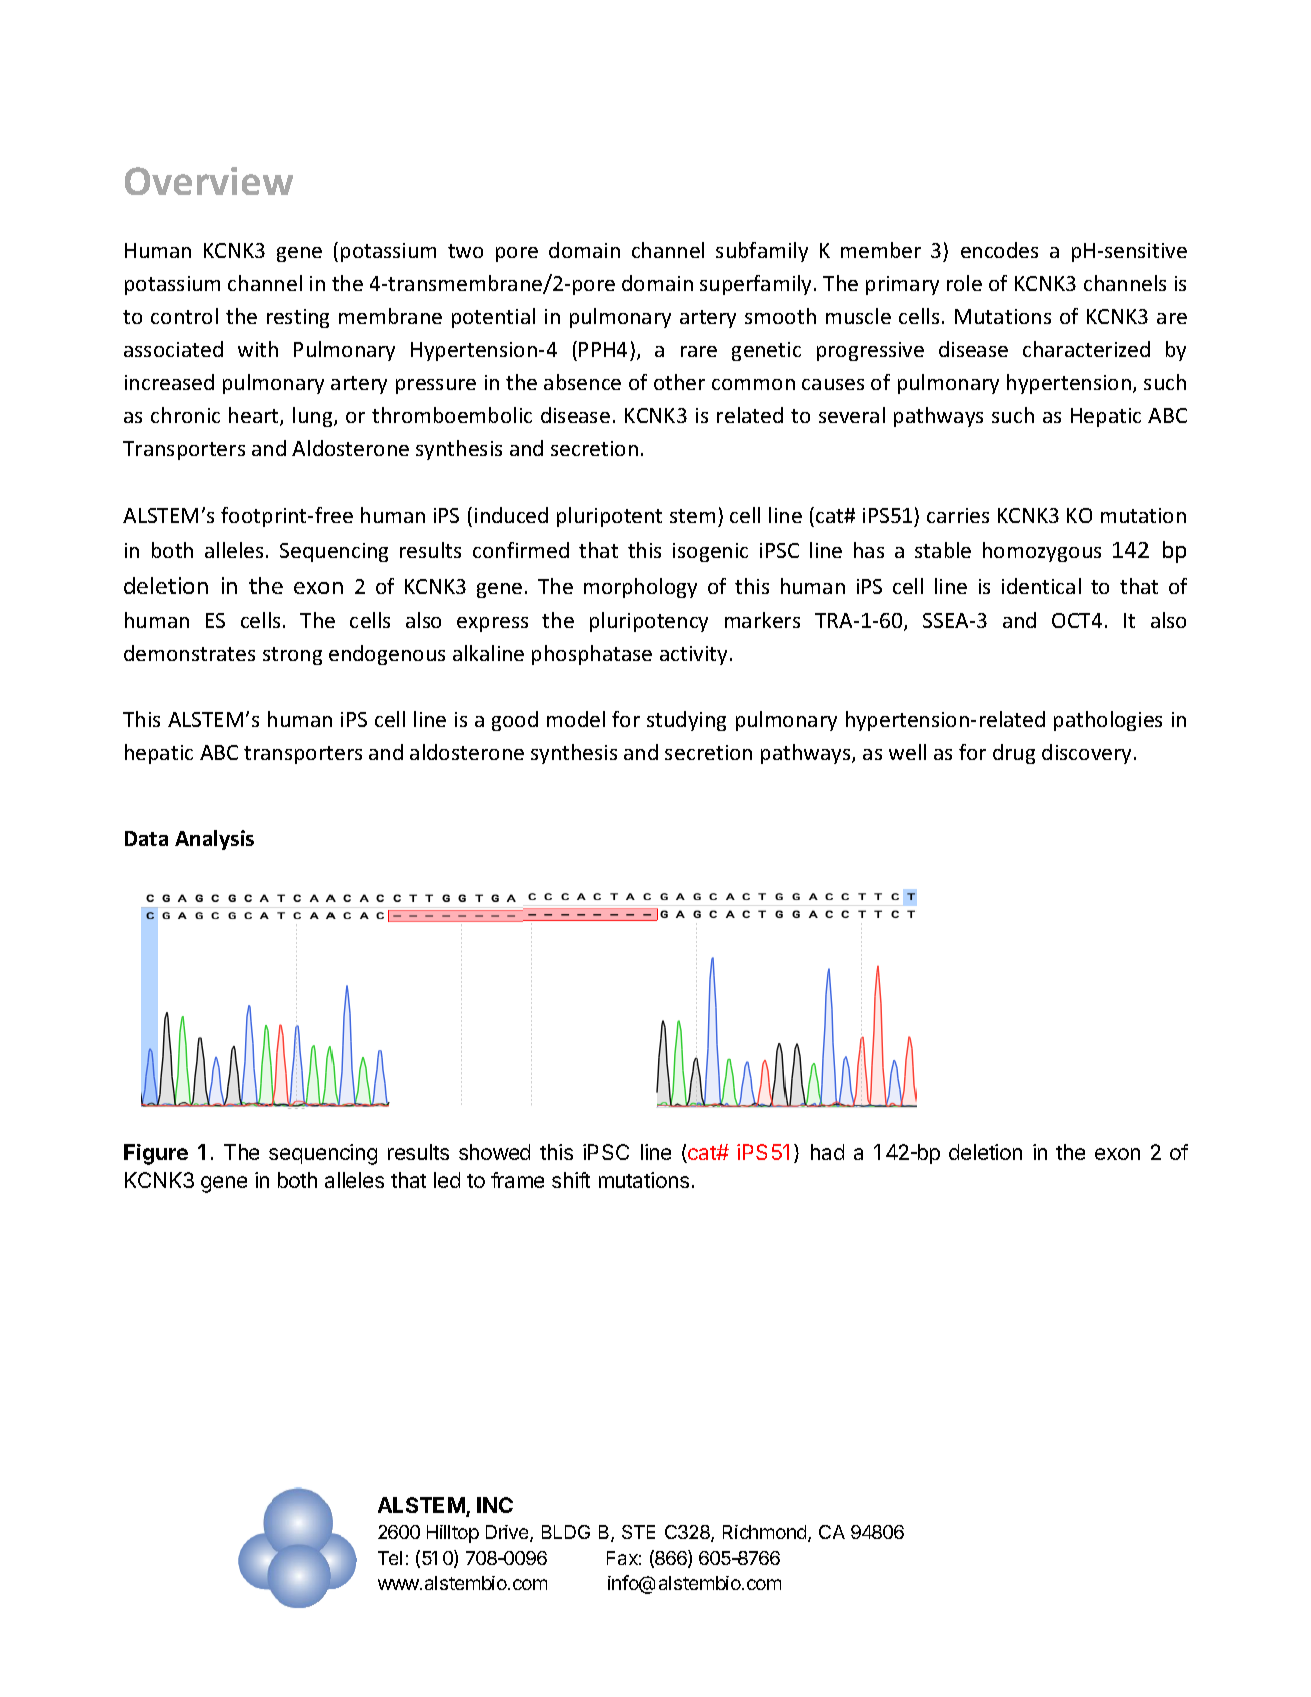 The image size is (1311, 1697). I want to click on Richmond, so click(766, 1533).
